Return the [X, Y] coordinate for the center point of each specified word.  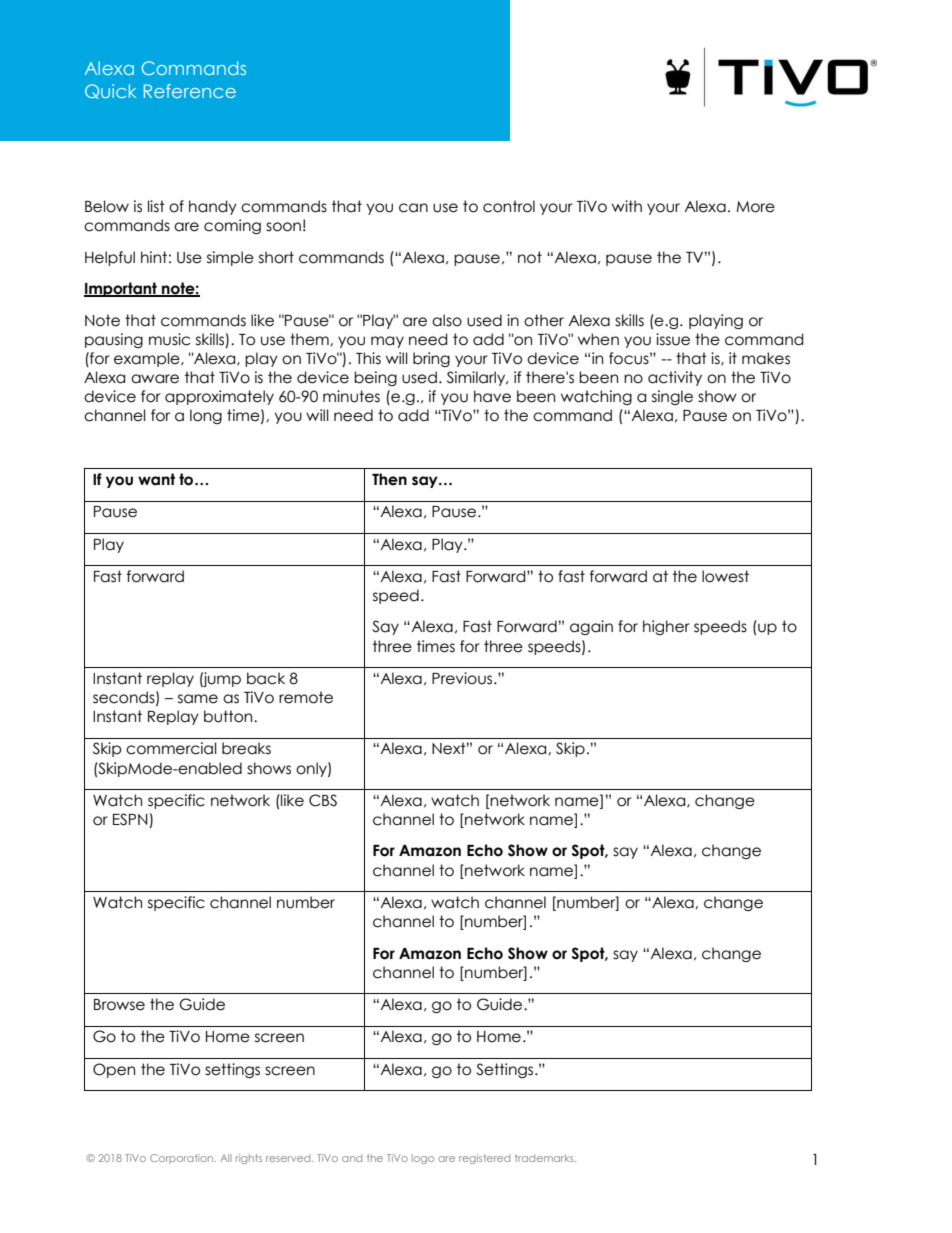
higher [666, 627]
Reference [190, 91]
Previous [463, 678]
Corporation [183, 1159]
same [198, 699]
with [627, 206]
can [413, 208]
